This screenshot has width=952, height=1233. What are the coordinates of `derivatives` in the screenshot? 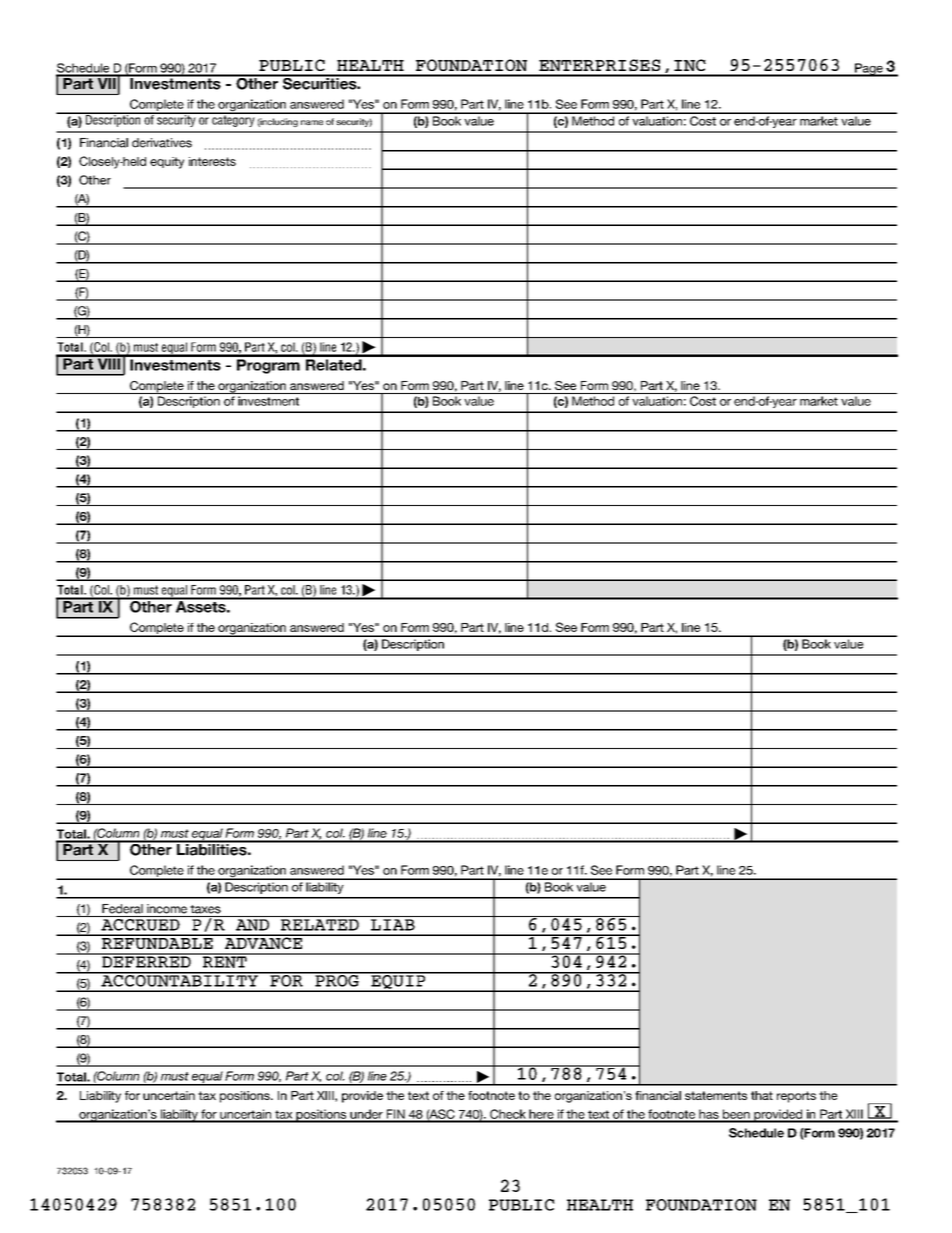 It's located at (162, 143).
